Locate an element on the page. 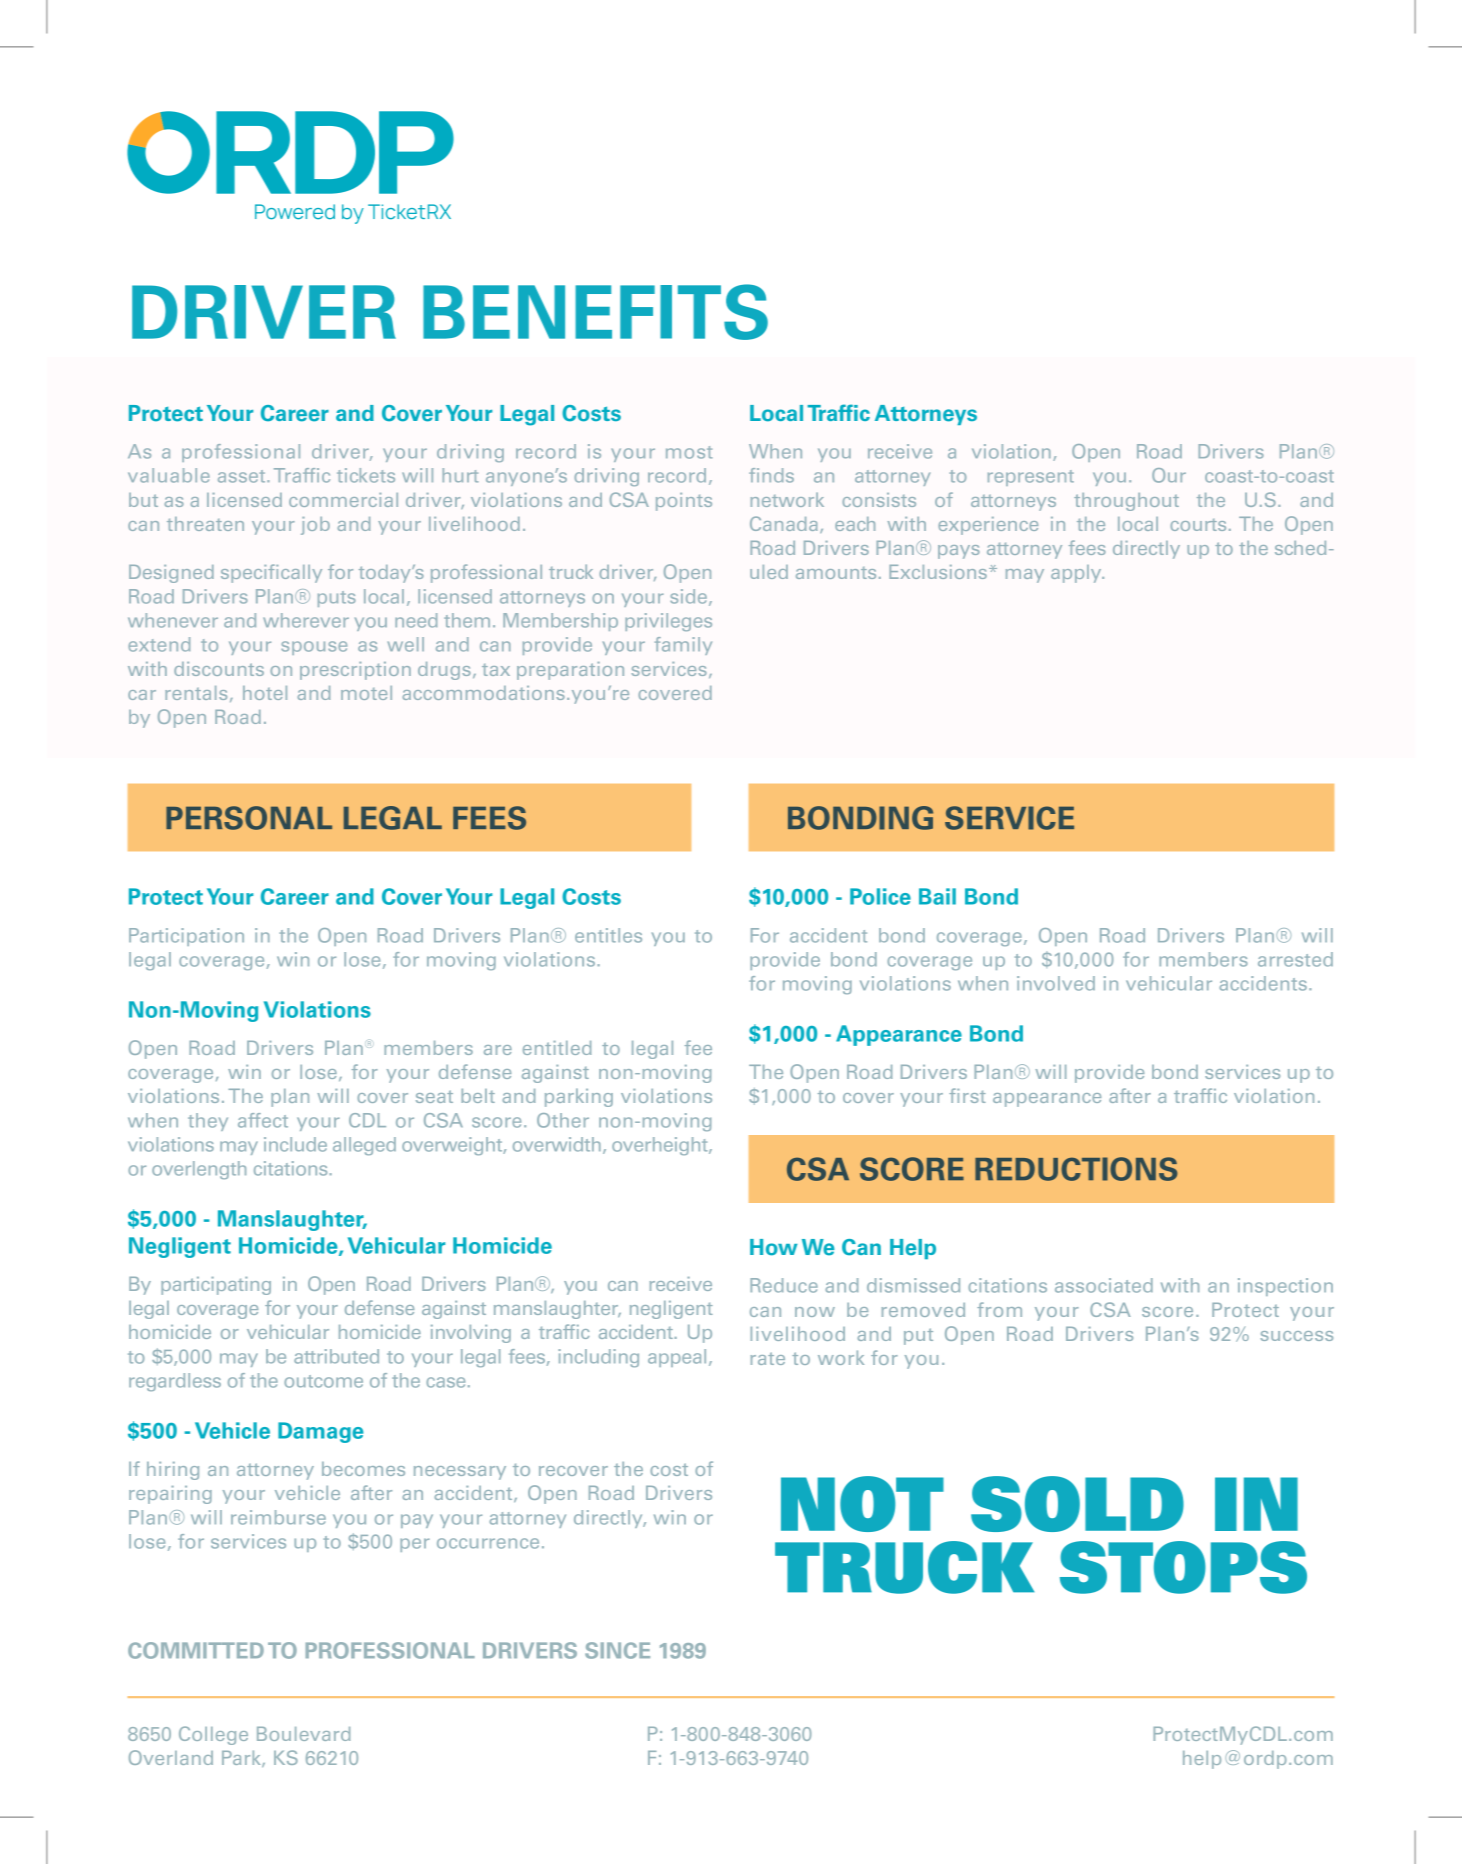 This image has width=1462, height=1864. SINCE is located at coordinates (617, 1650).
